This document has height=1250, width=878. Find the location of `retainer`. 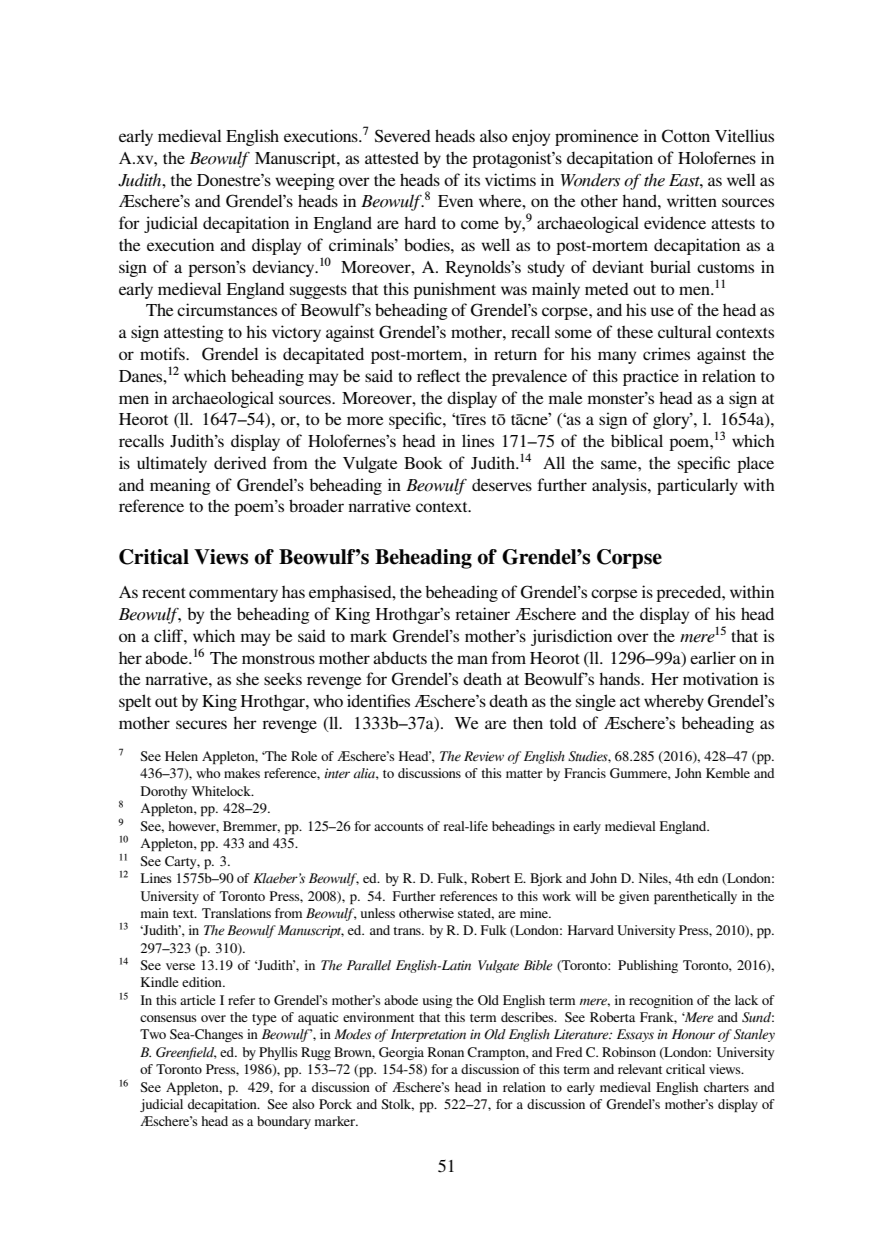

retainer is located at coordinates (483, 613).
